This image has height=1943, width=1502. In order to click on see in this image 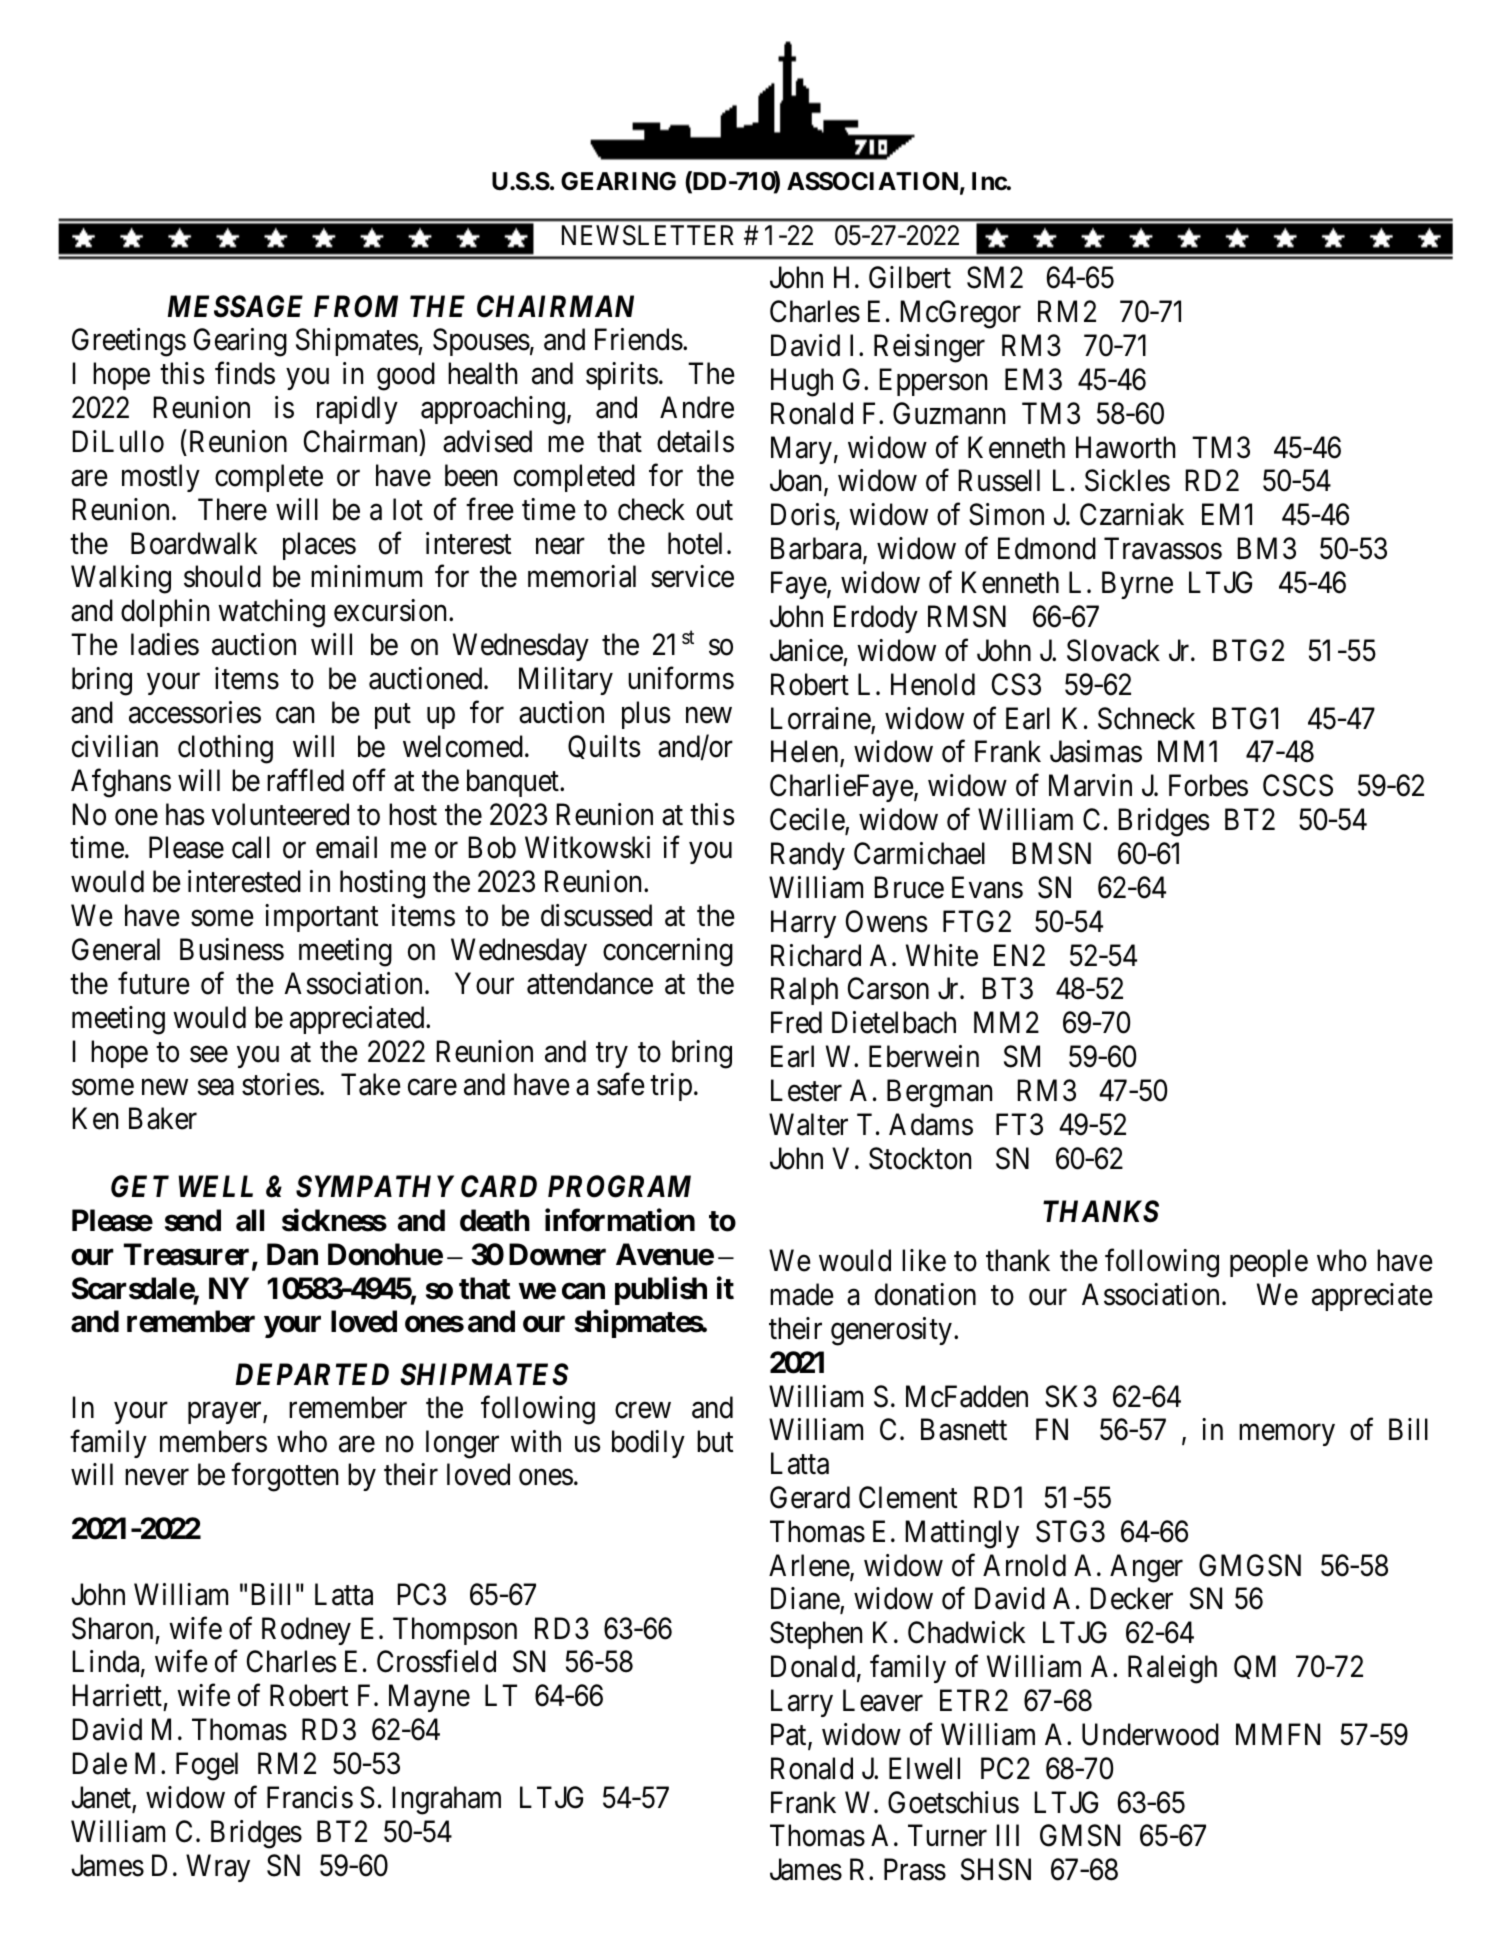, I will do `click(209, 1054)`.
